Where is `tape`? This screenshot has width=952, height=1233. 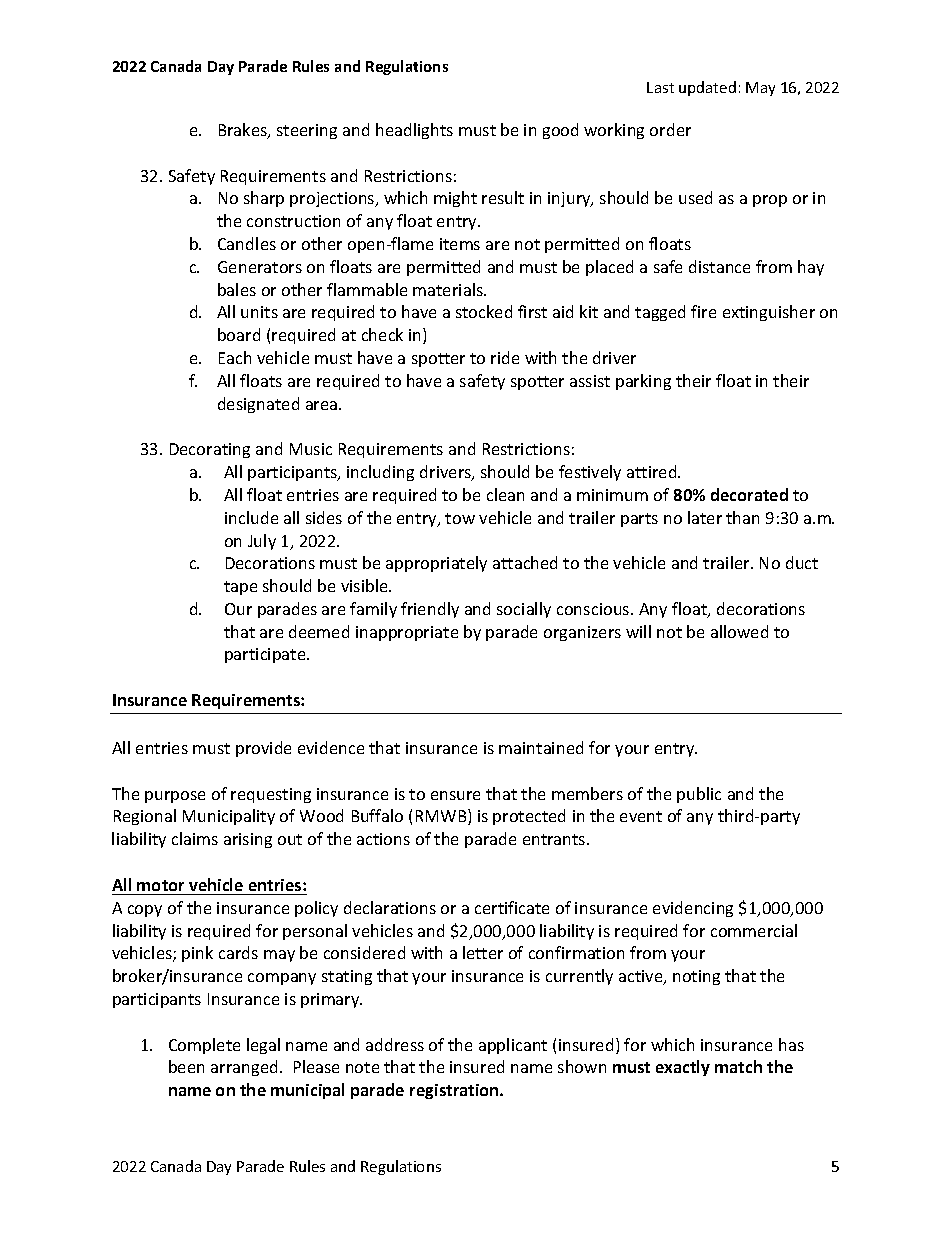 tape is located at coordinates (240, 588).
